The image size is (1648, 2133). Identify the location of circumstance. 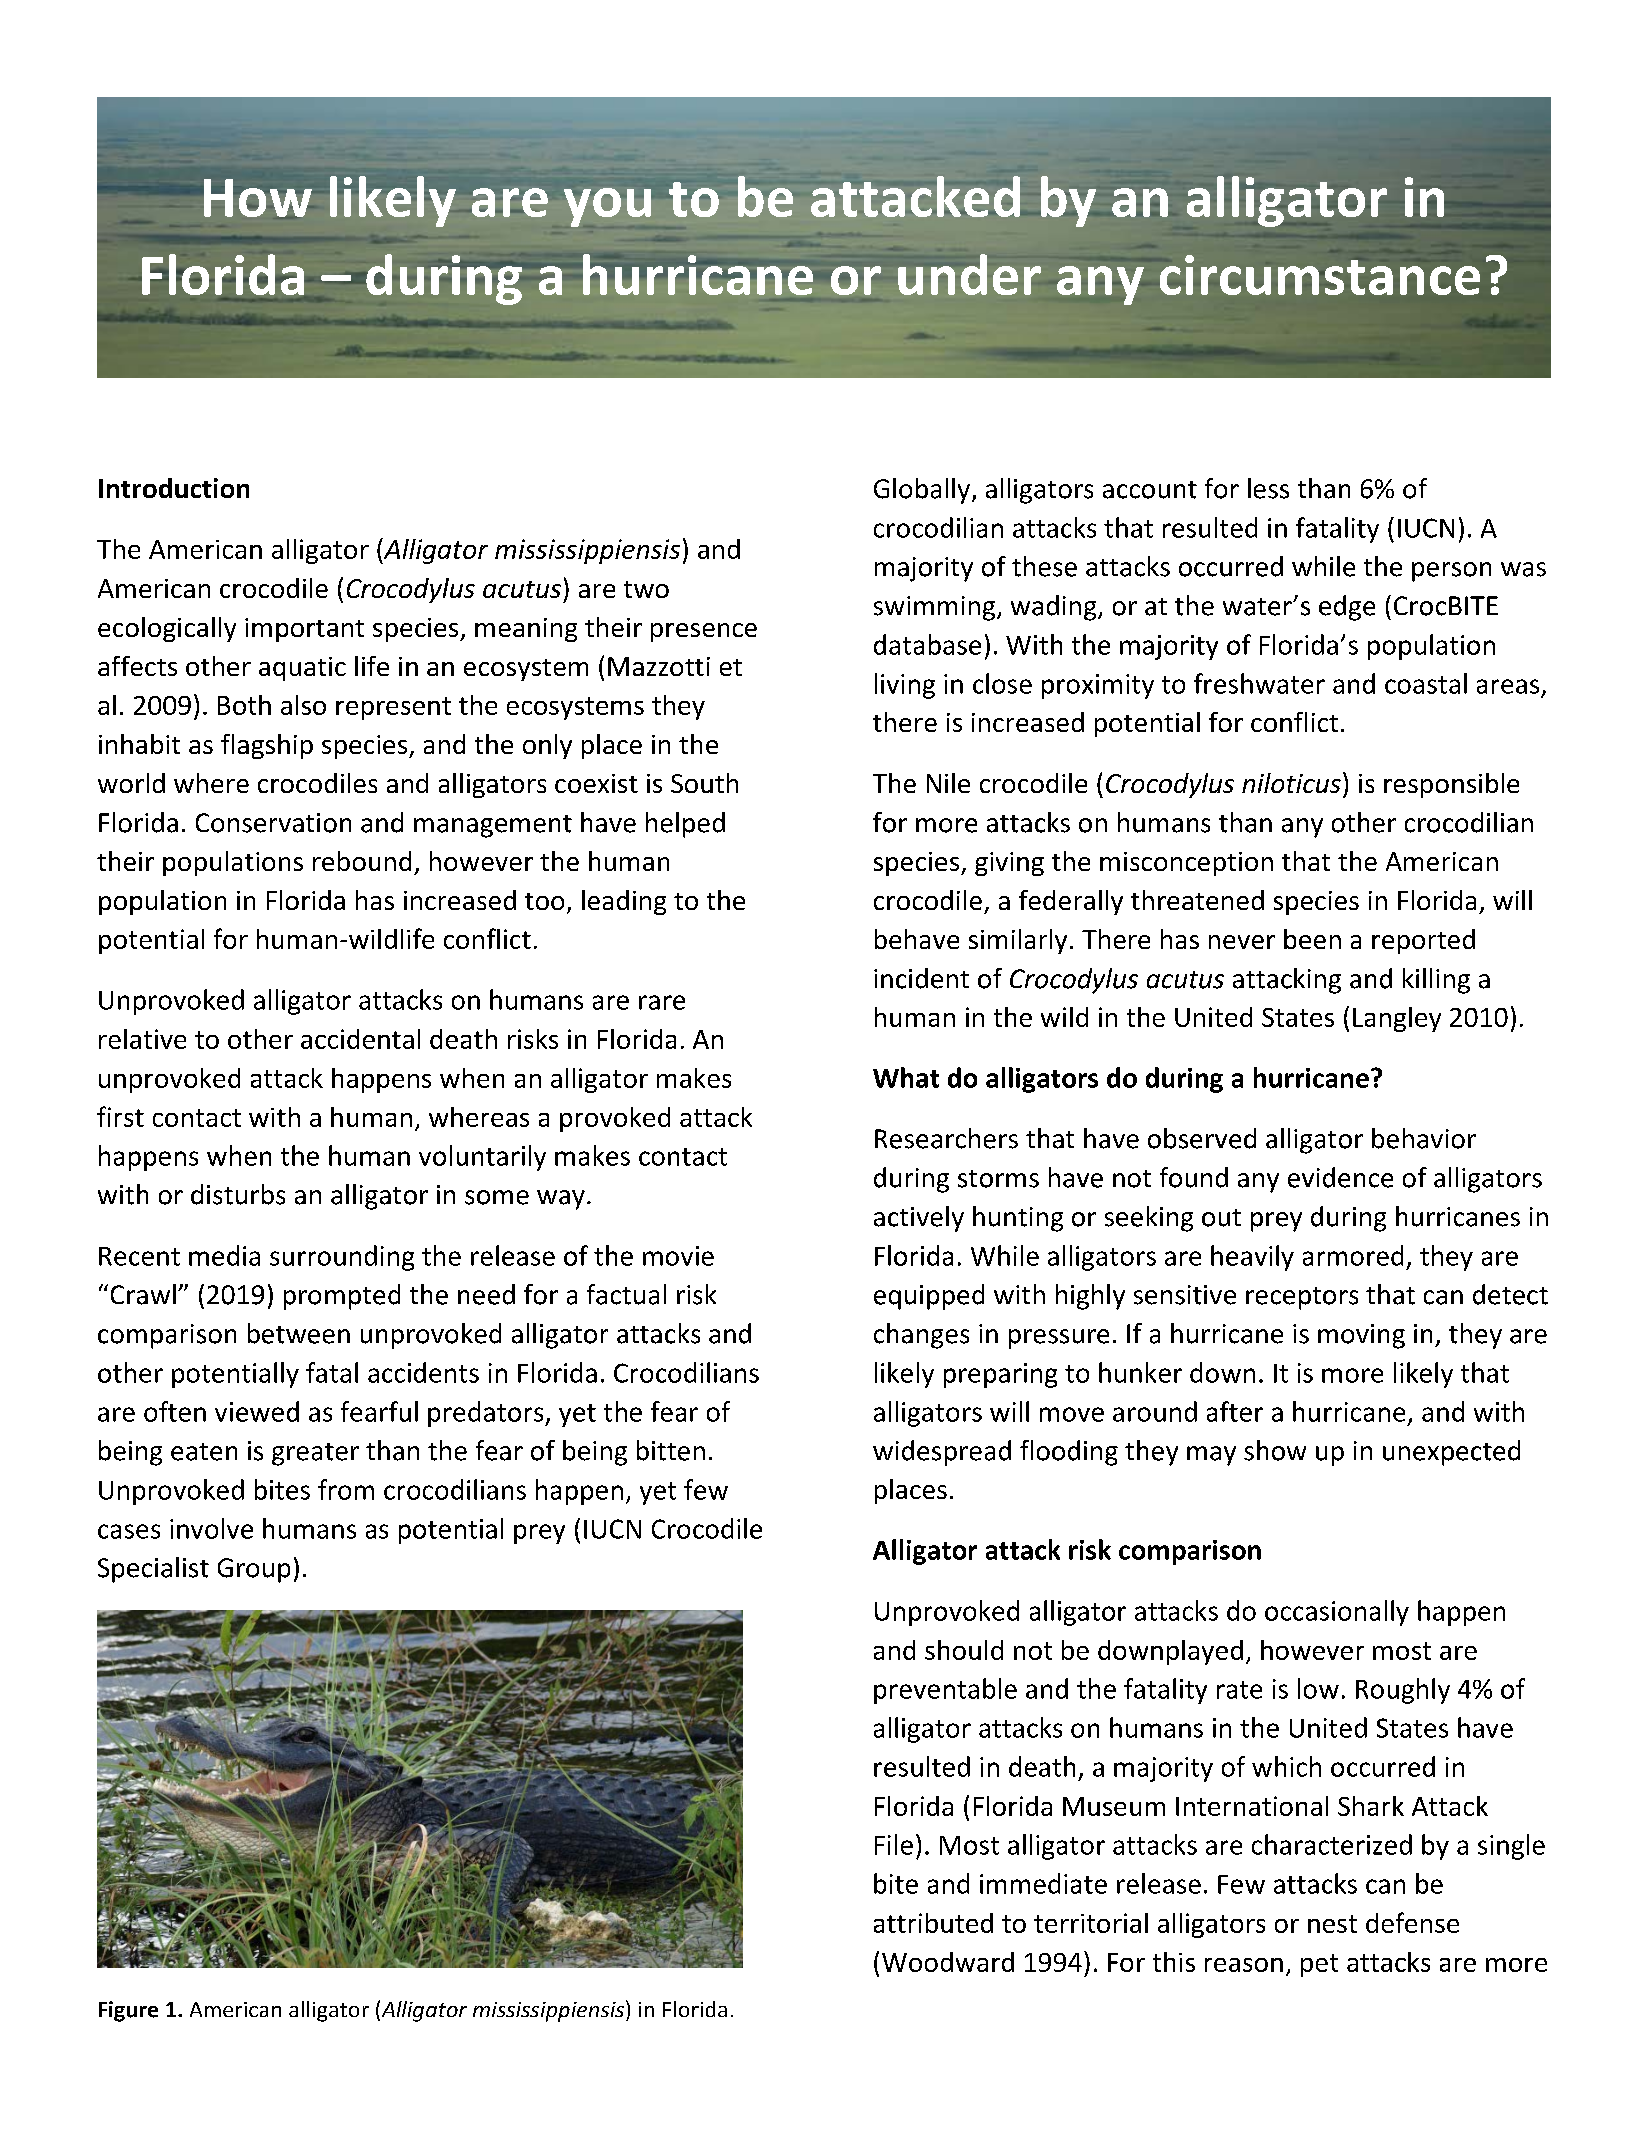
(1320, 275).
